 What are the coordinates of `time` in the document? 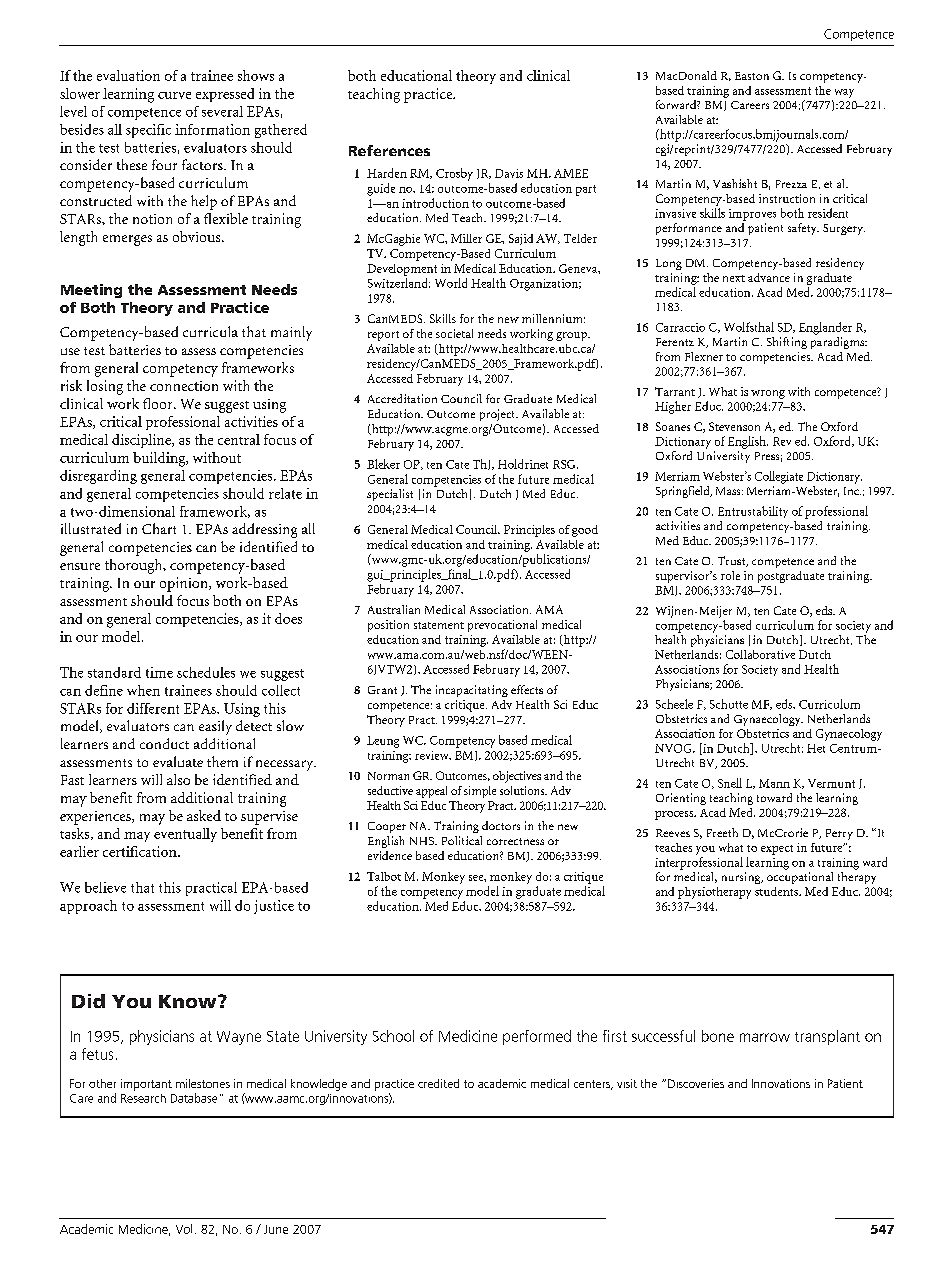 It's located at (159, 672).
